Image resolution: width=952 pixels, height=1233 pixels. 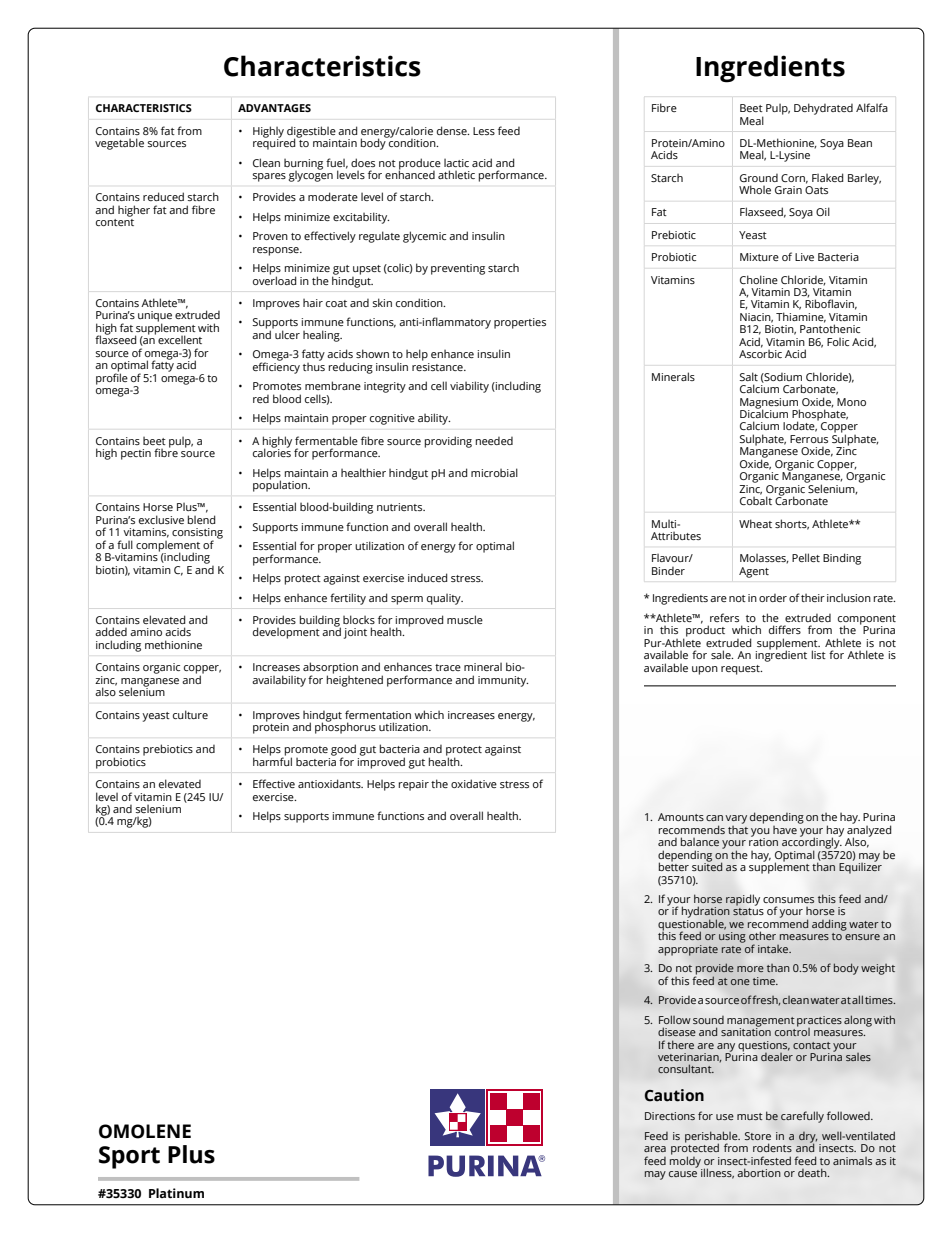 I want to click on Less, so click(x=484, y=131).
